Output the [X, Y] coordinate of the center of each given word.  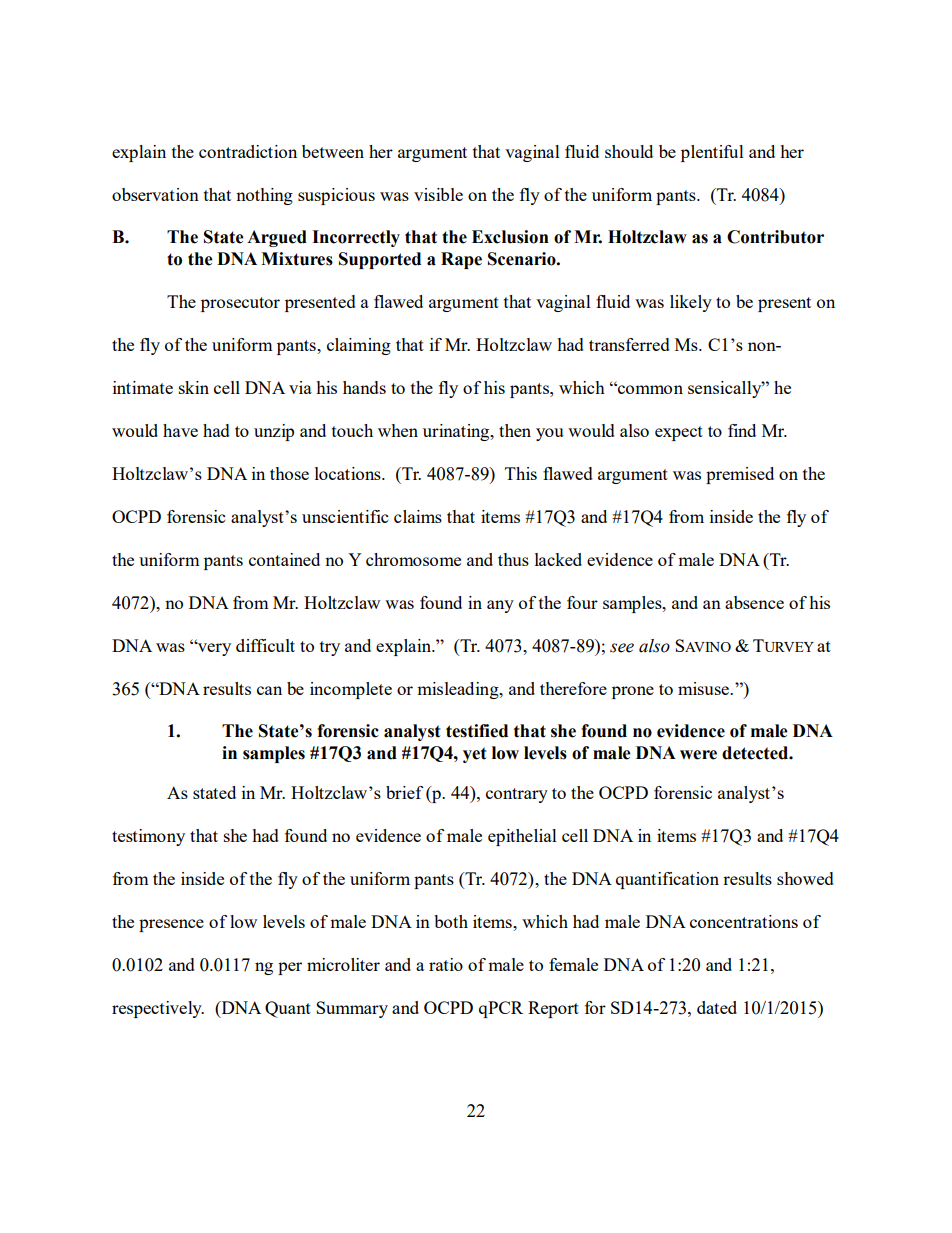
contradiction [248, 151]
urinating [457, 432]
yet [475, 755]
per [290, 968]
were [698, 755]
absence [754, 602]
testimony [148, 837]
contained [284, 559]
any [500, 606]
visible [438, 194]
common [649, 389]
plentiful [712, 153]
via [300, 387]
